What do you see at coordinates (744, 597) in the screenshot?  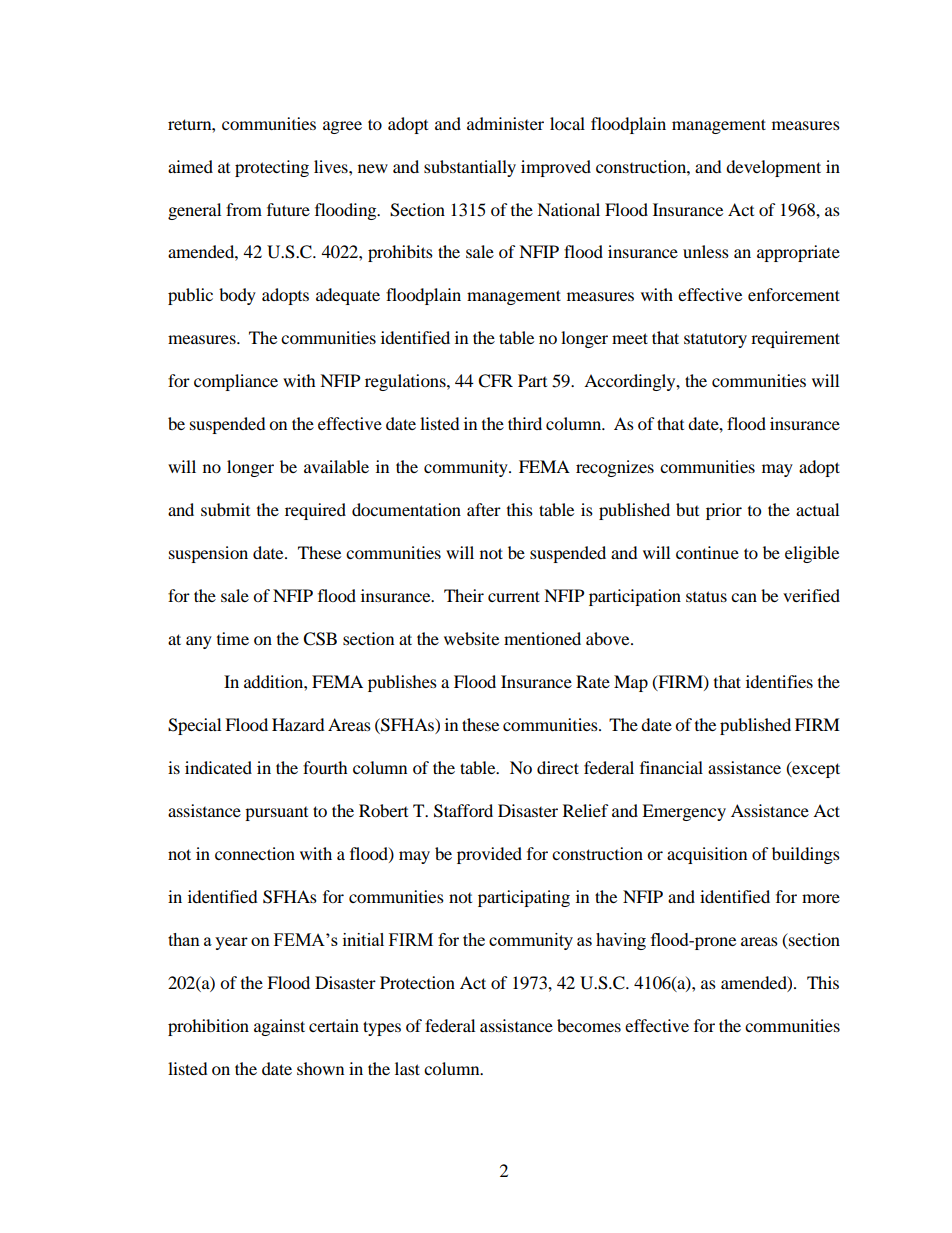 I see `can` at bounding box center [744, 597].
